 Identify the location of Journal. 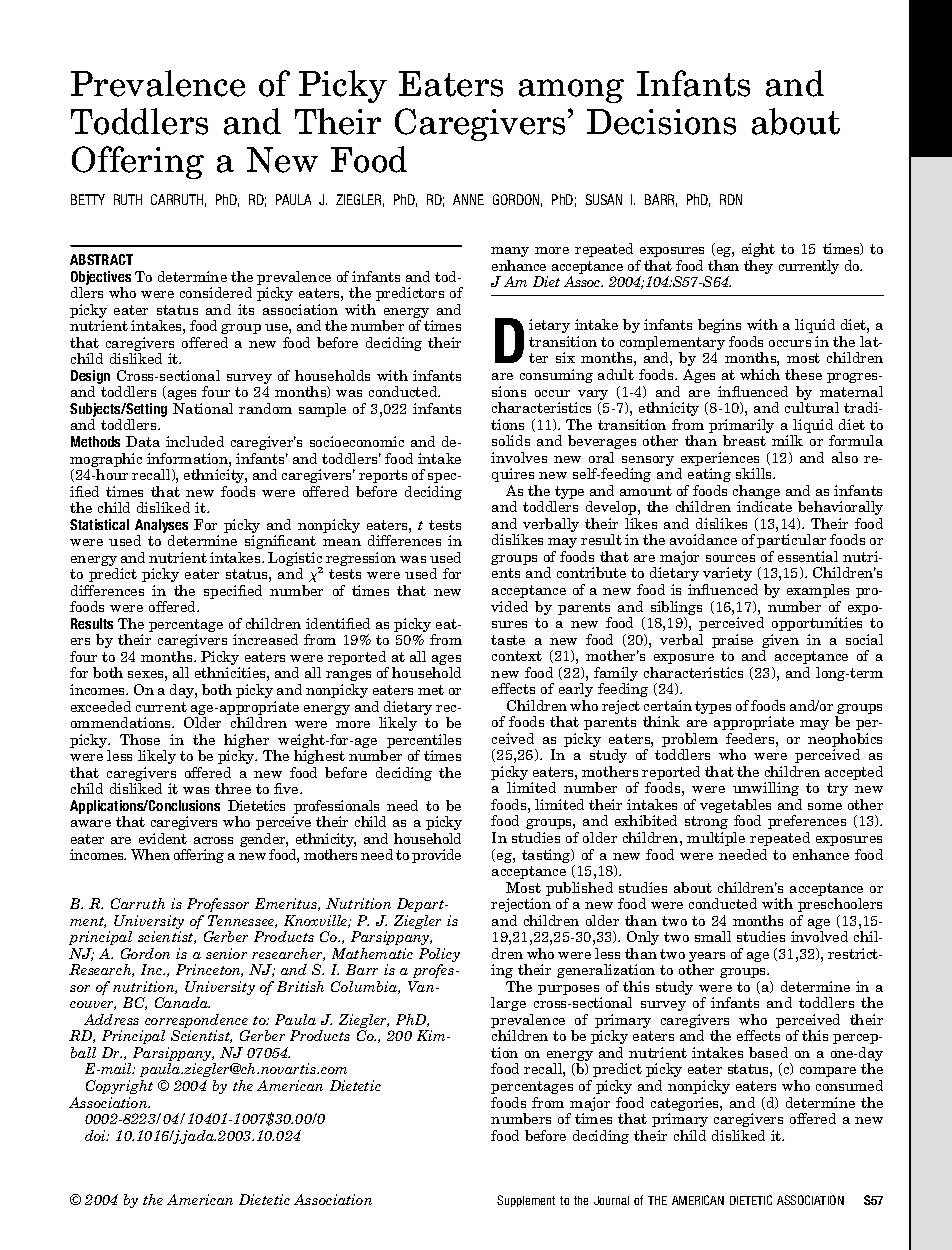
(611, 1200).
